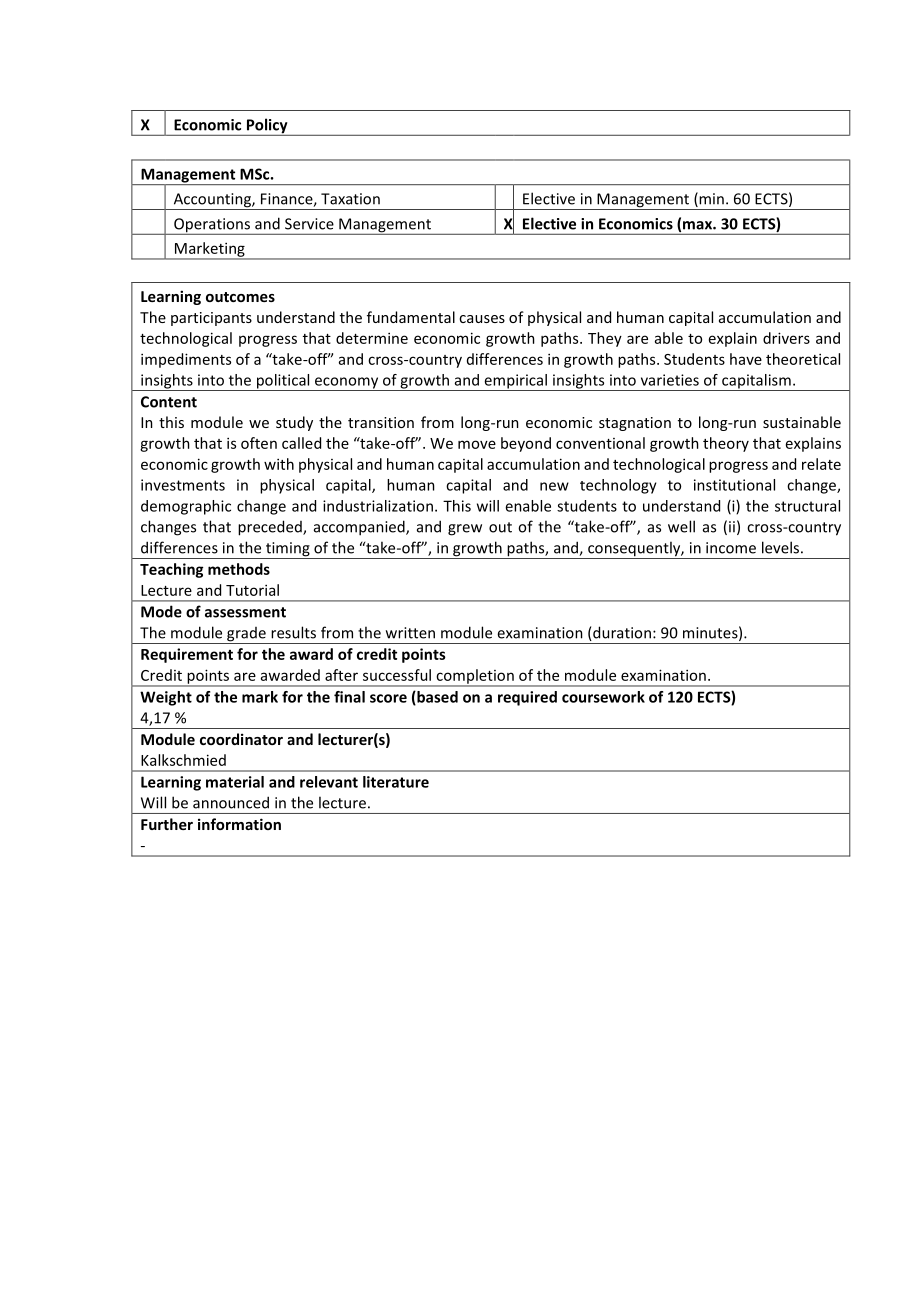 The image size is (924, 1308). Describe the element at coordinates (231, 802) in the document. I see `announced` at that location.
